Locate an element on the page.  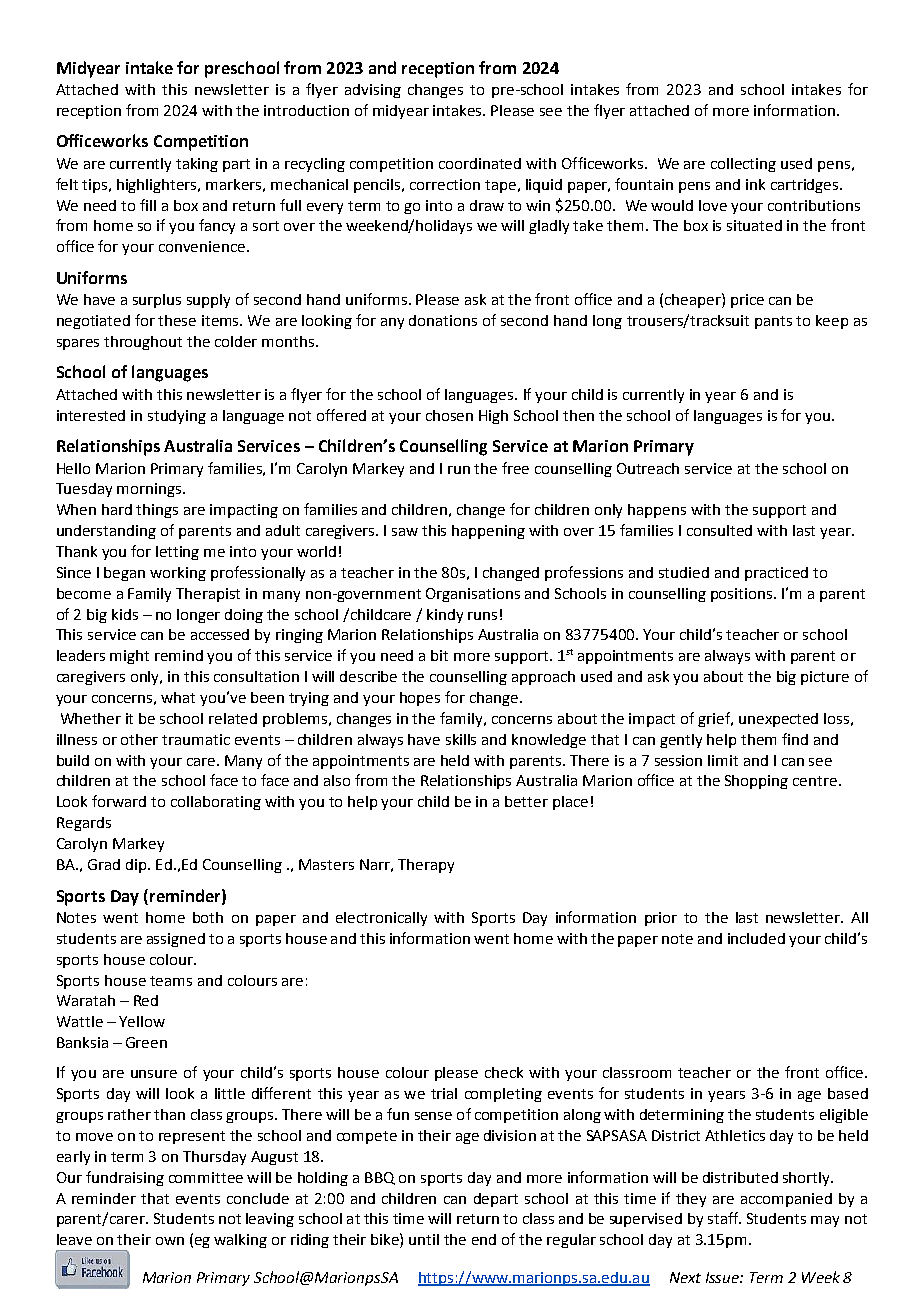
coordinated is located at coordinates (480, 163).
